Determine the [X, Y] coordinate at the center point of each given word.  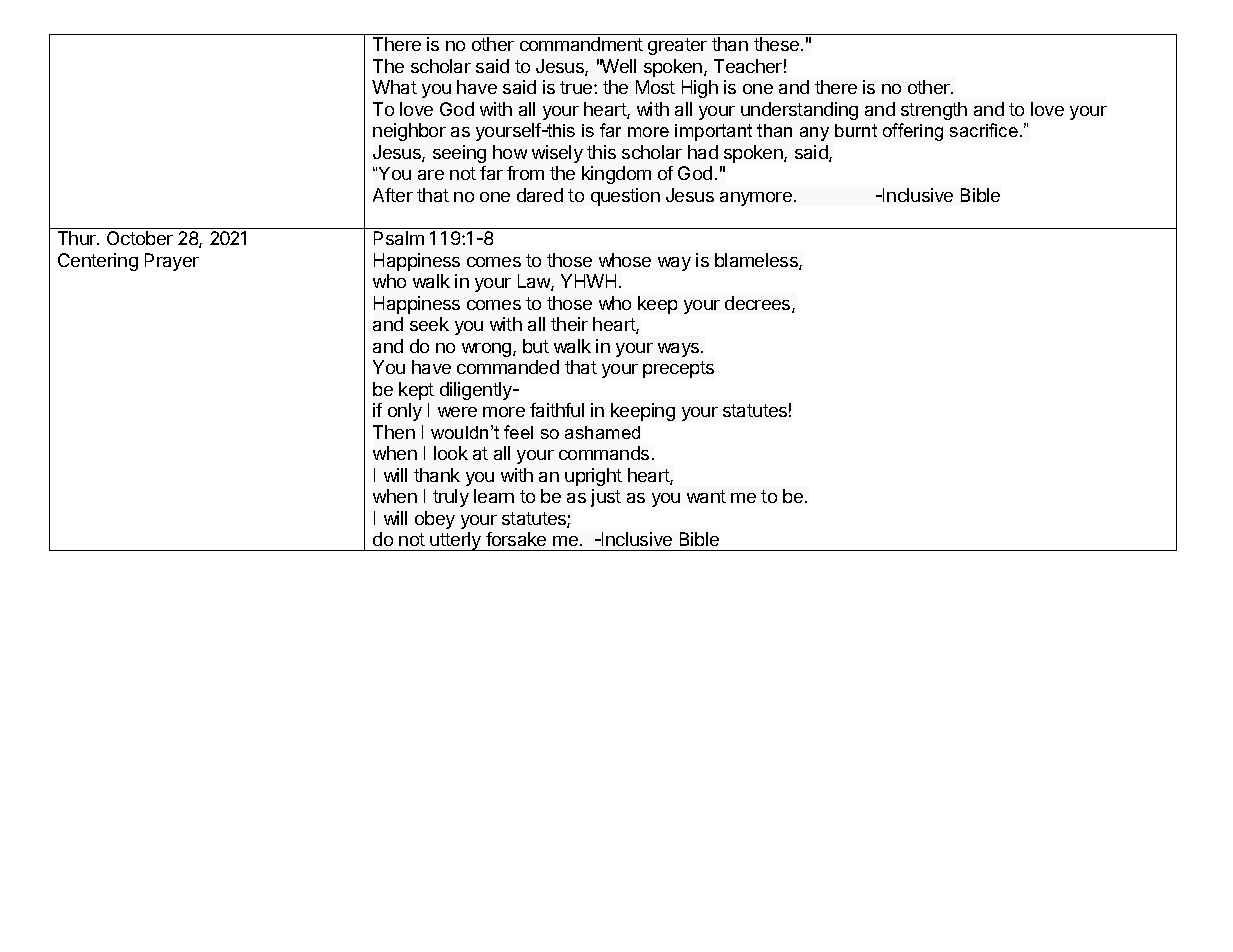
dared [540, 195]
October [140, 238]
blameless [757, 261]
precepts [678, 369]
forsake [516, 539]
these [776, 44]
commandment [581, 44]
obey [435, 520]
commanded [508, 367]
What [394, 87]
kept [416, 391]
